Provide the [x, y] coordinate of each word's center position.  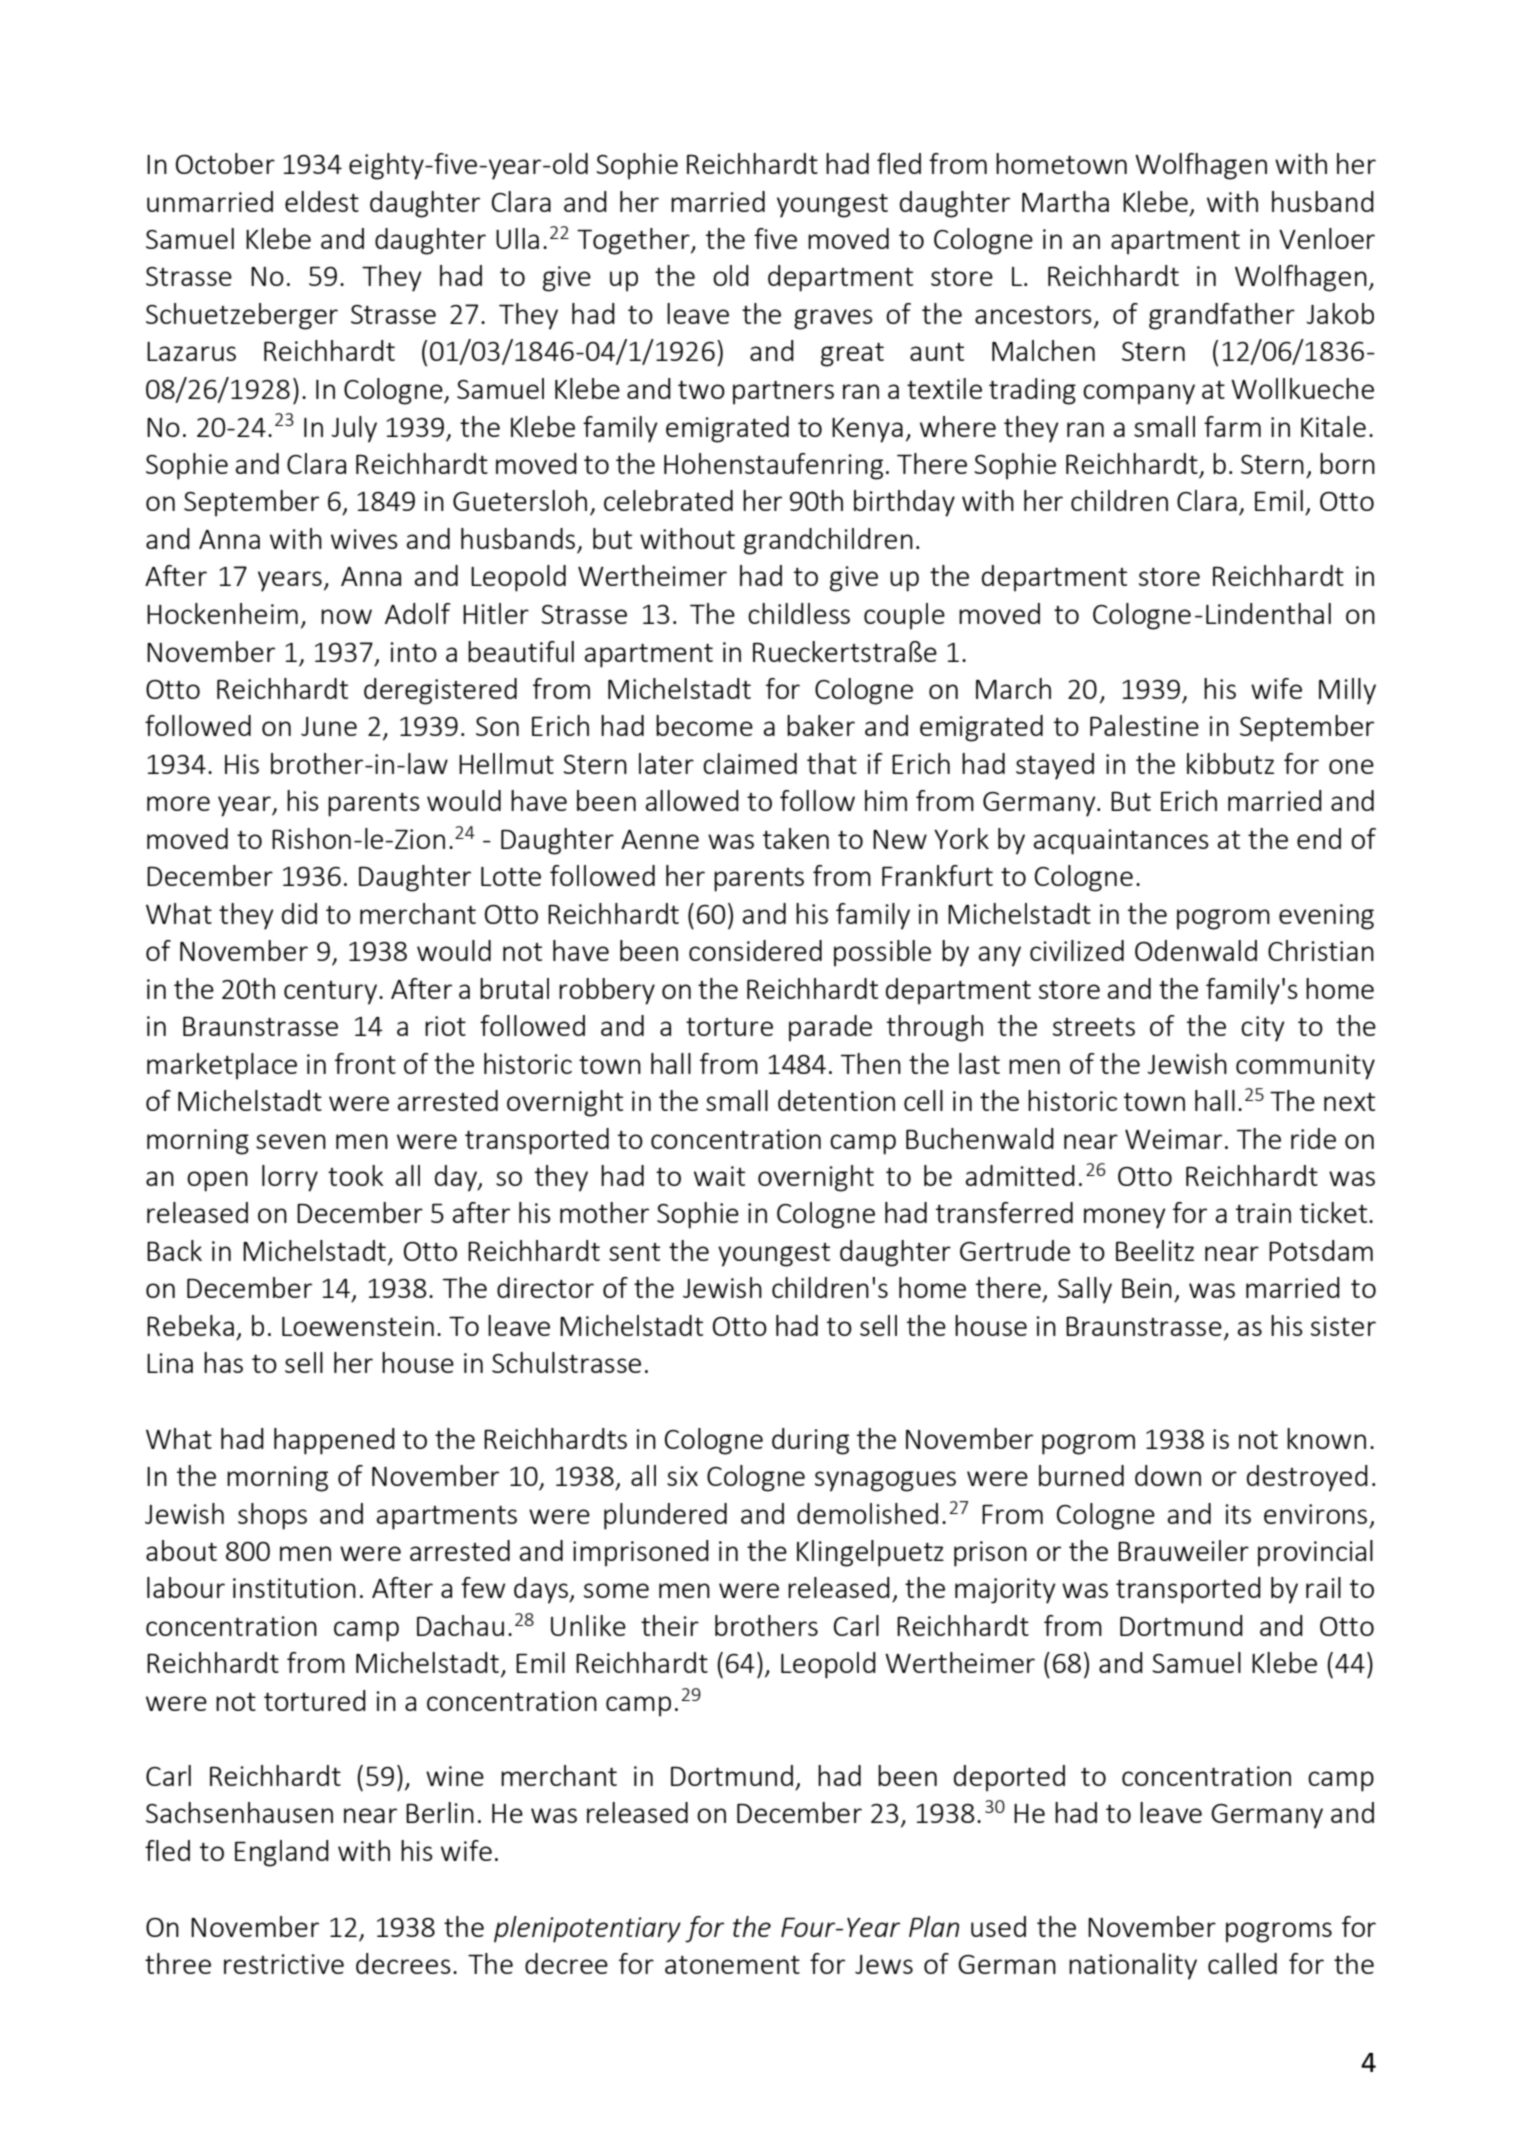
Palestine [1144, 725]
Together [634, 241]
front [365, 1063]
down [1168, 1475]
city [1263, 1029]
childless [799, 613]
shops [272, 1516]
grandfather [1222, 316]
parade [830, 1028]
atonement [732, 1965]
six [682, 1476]
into [413, 652]
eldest [322, 201]
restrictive [284, 1964]
